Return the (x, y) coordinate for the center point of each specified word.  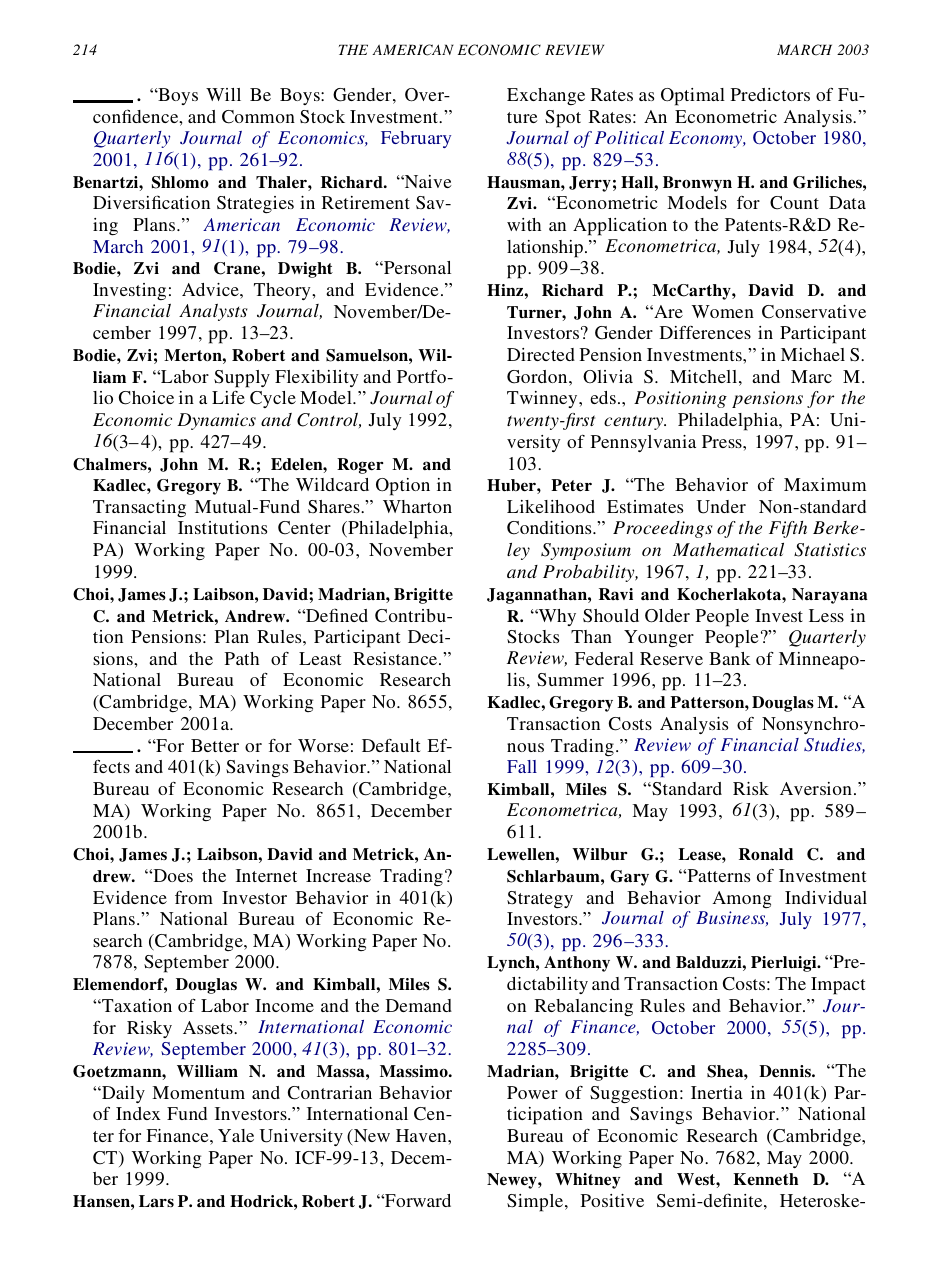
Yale (236, 1135)
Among (741, 899)
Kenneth (765, 1179)
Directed (541, 354)
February (416, 139)
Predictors (770, 94)
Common (258, 117)
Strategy (540, 900)
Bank (730, 658)
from (194, 897)
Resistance (396, 658)
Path (242, 658)
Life (228, 397)
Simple (535, 1203)
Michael (813, 354)
